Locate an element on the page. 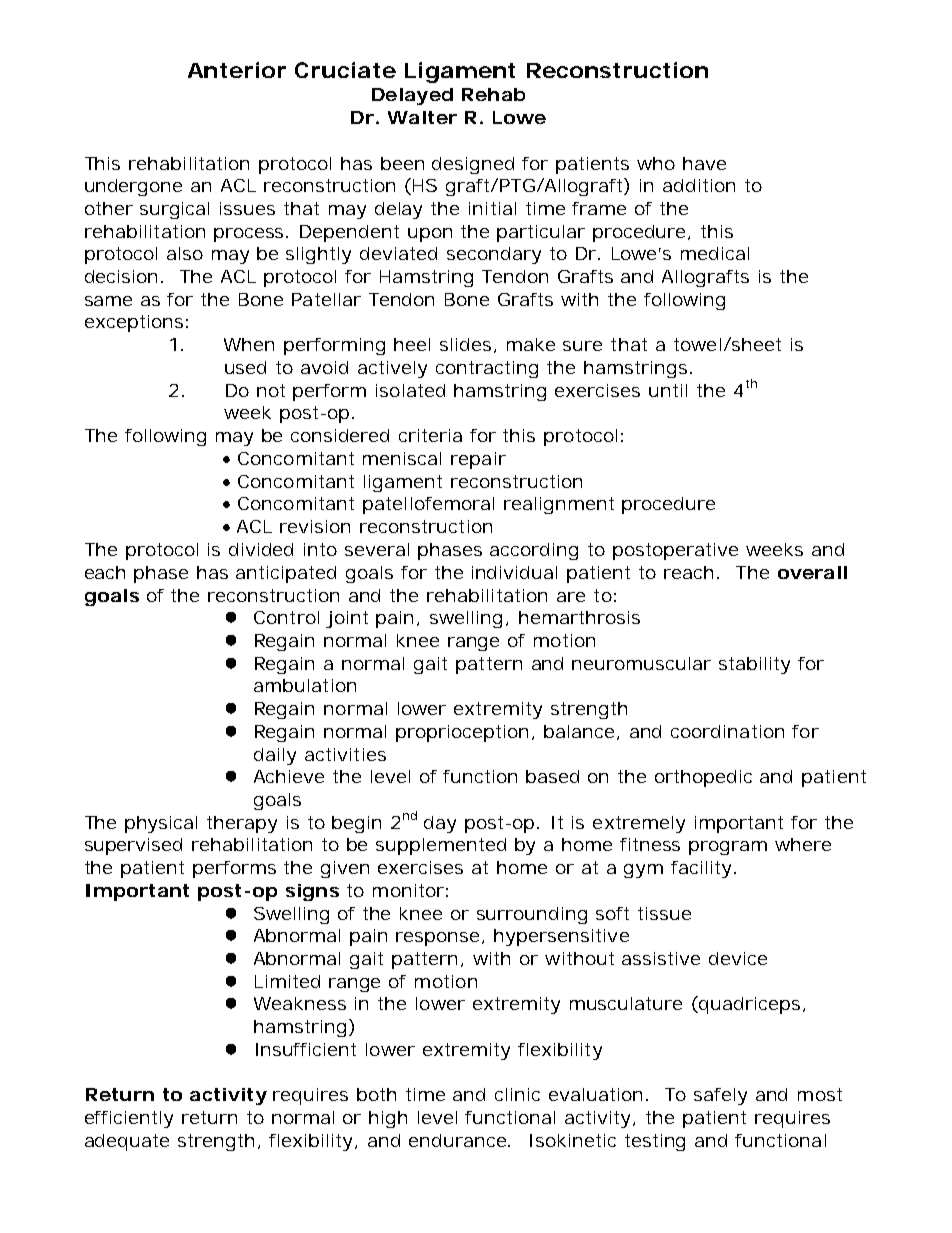 This image has width=952, height=1233. physical is located at coordinates (161, 824).
